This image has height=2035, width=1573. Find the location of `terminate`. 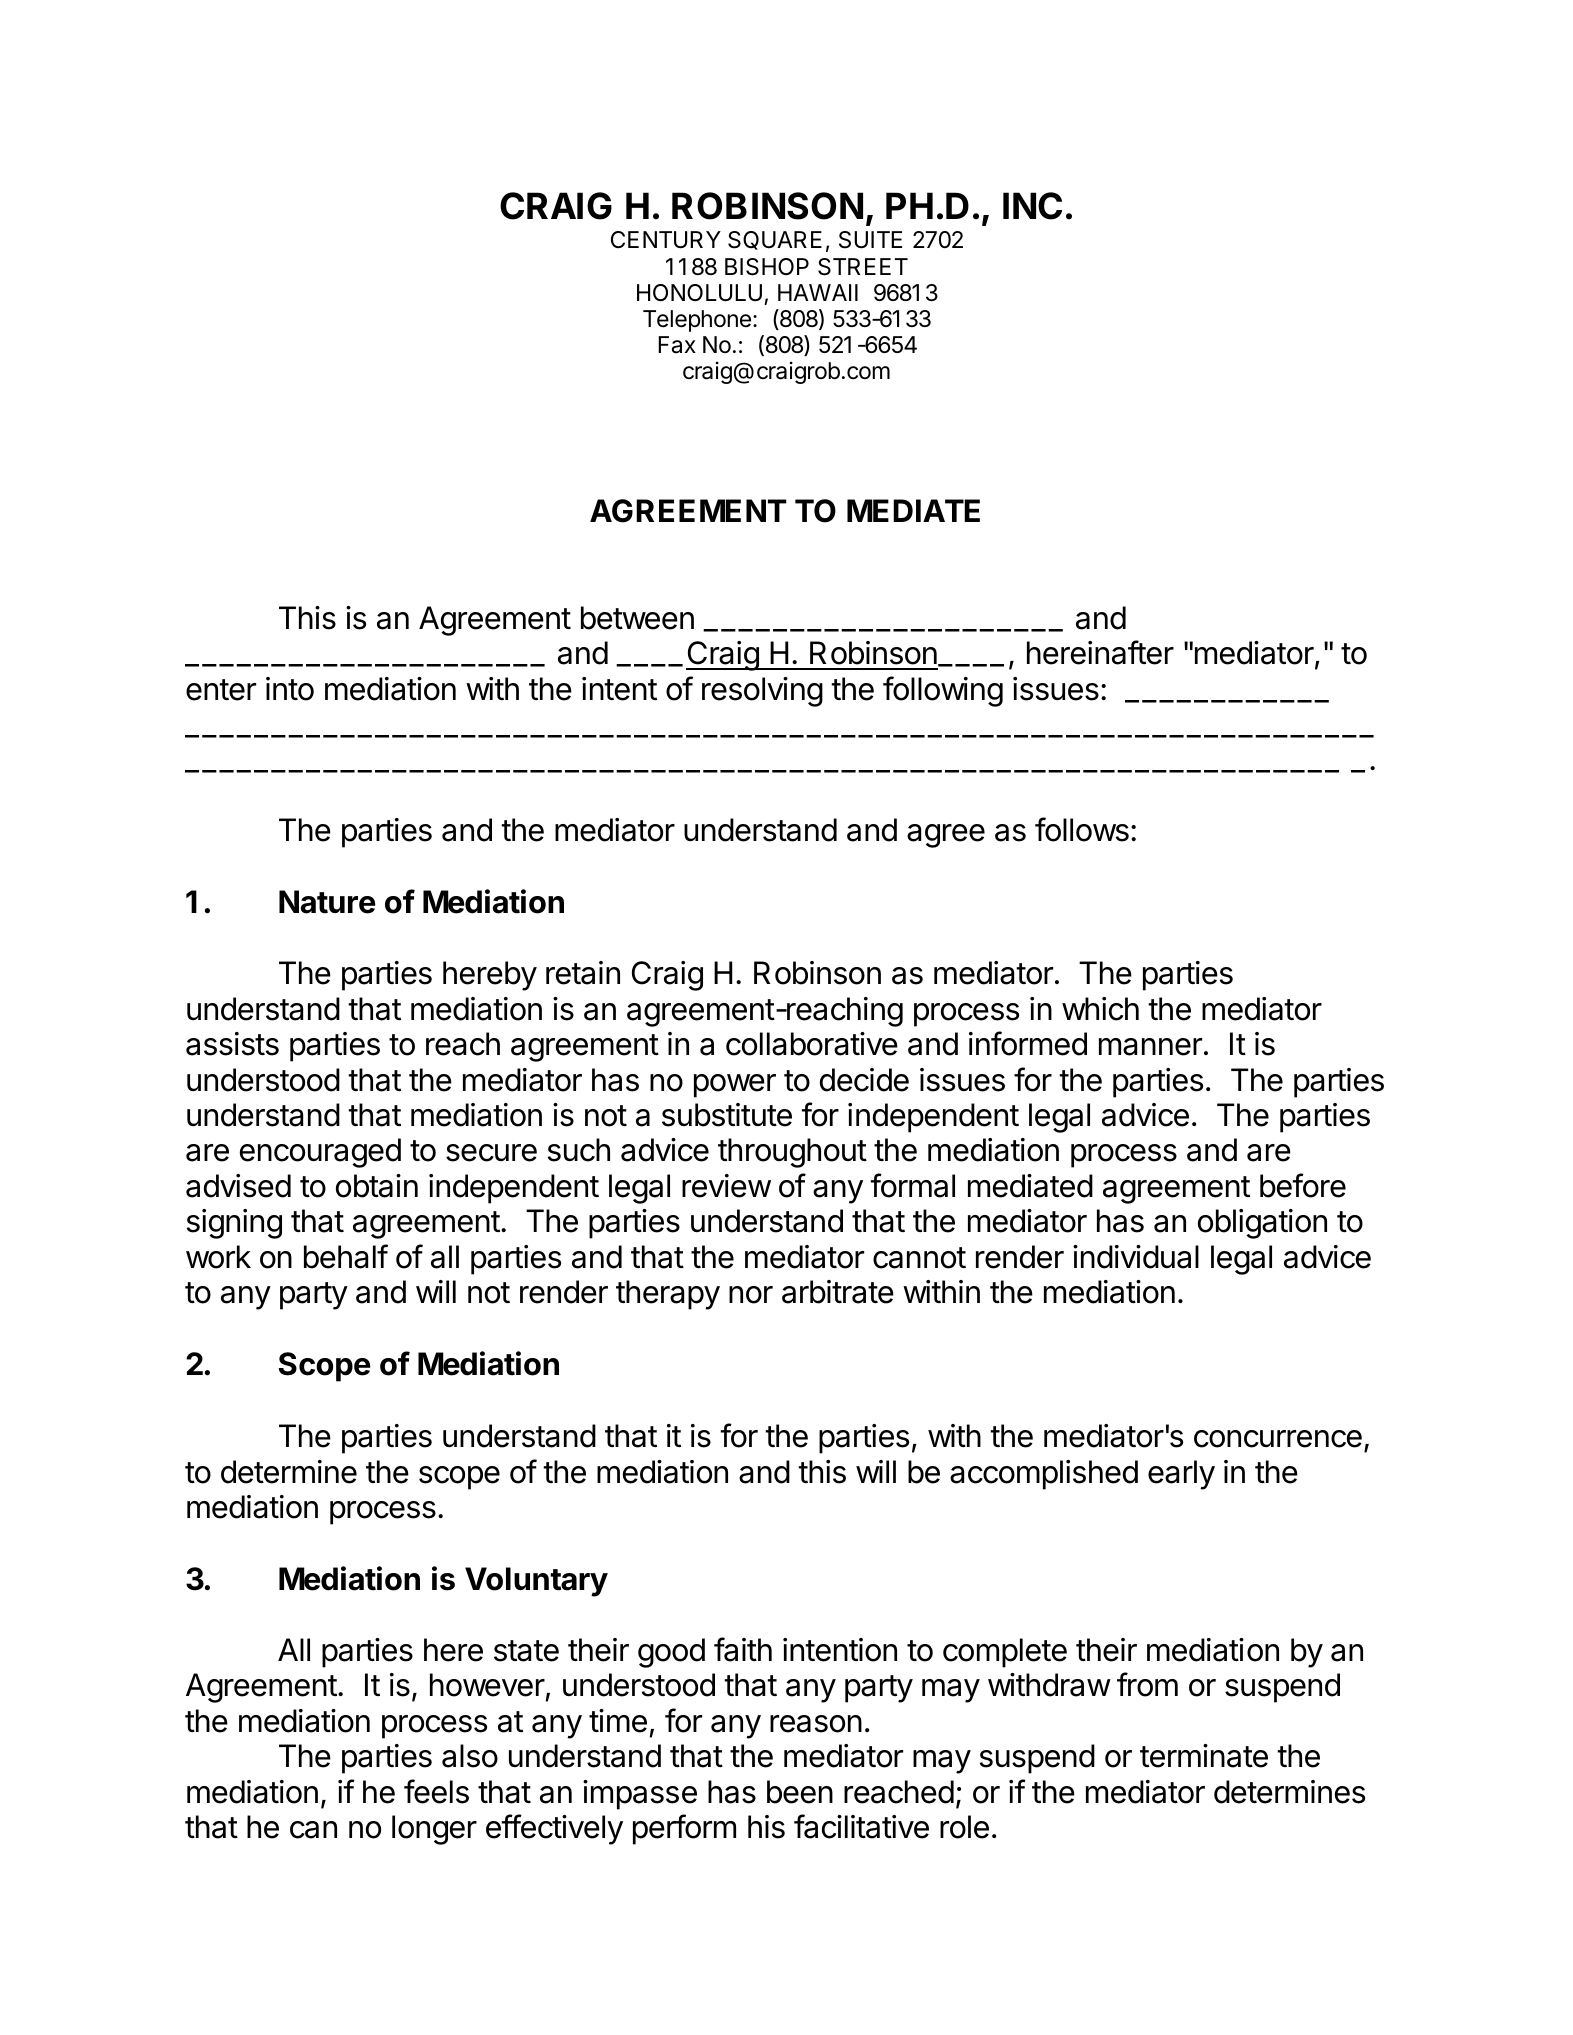

terminate is located at coordinates (1204, 1756).
